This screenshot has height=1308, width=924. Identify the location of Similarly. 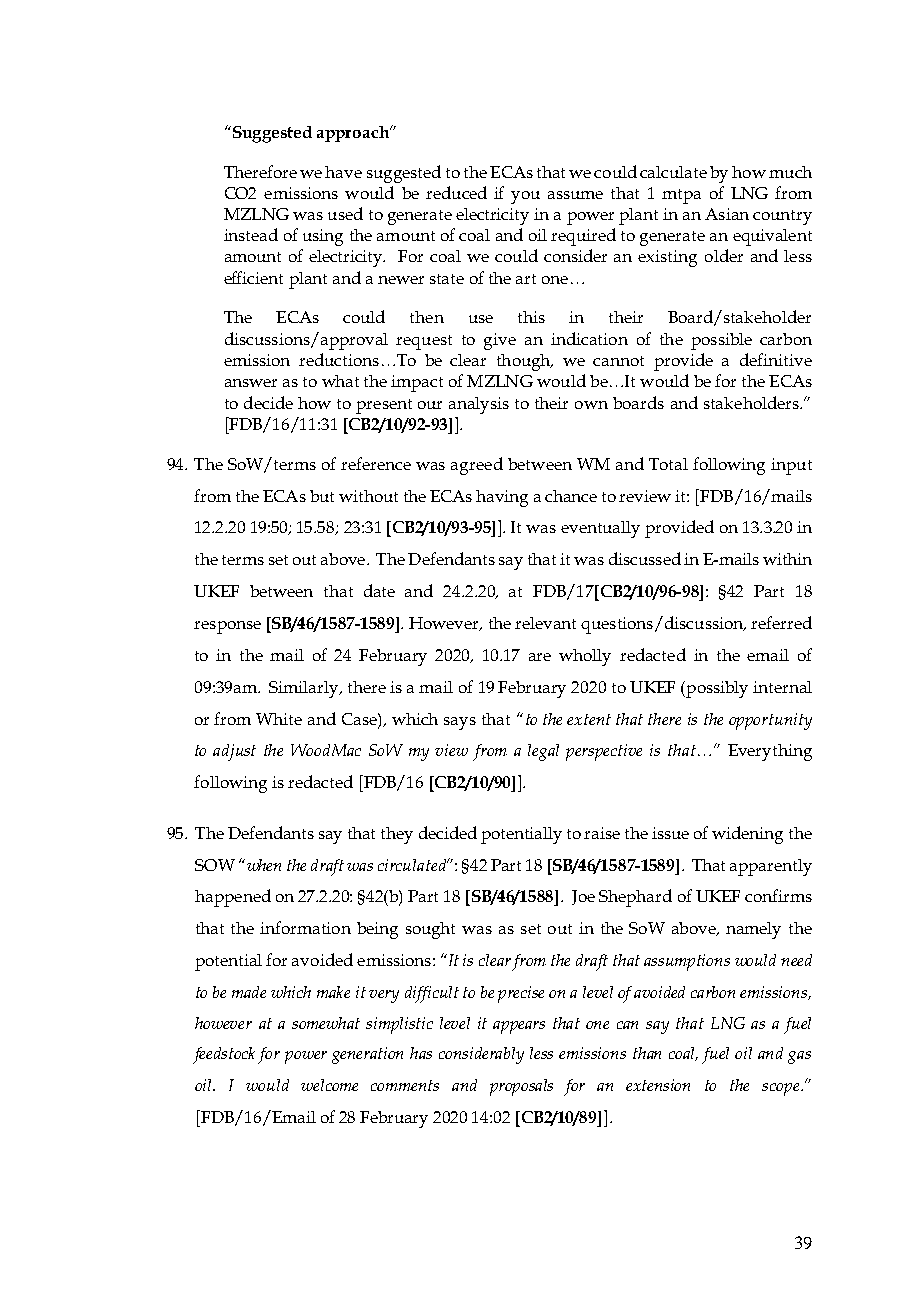
(305, 689).
